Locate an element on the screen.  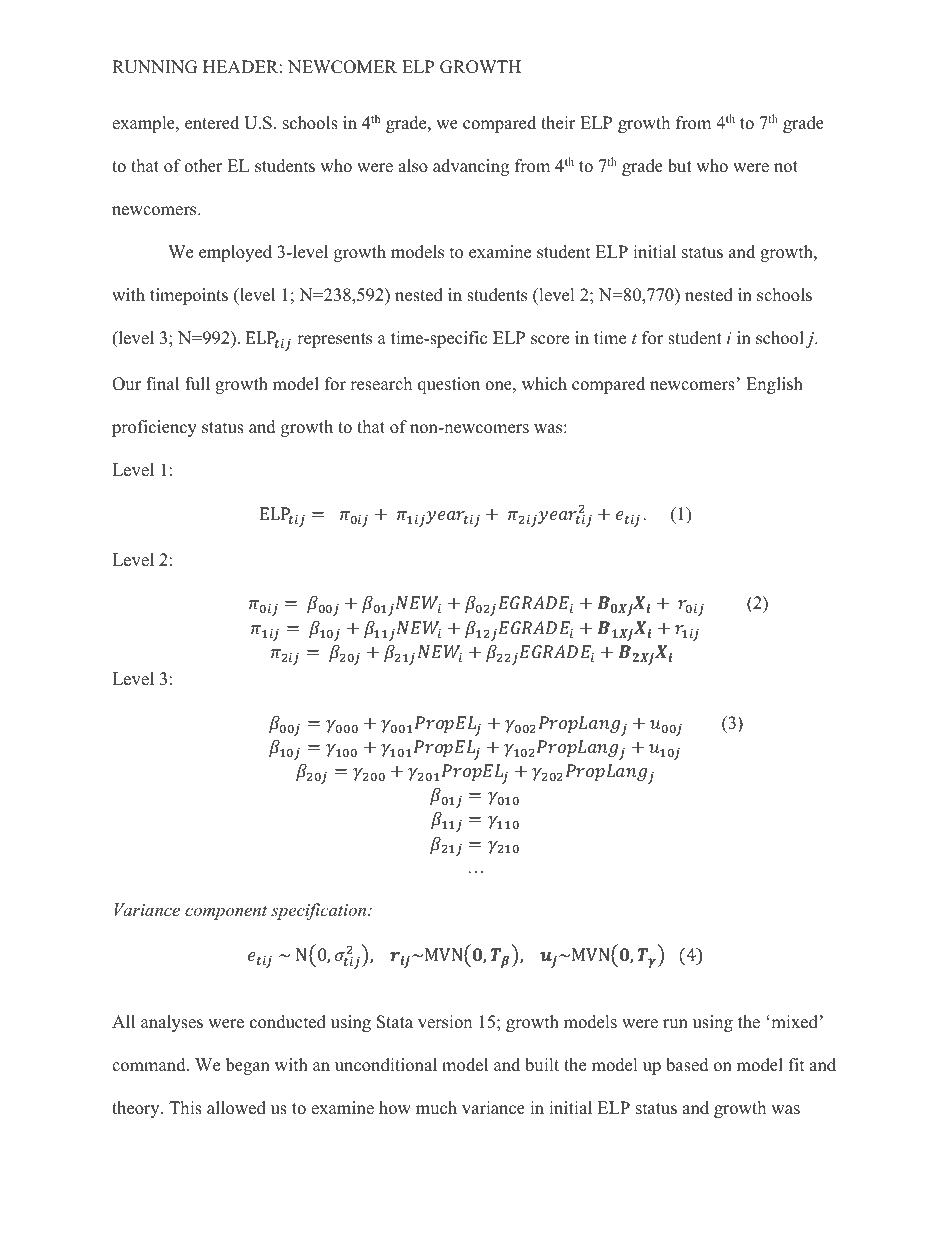
but is located at coordinates (680, 166).
